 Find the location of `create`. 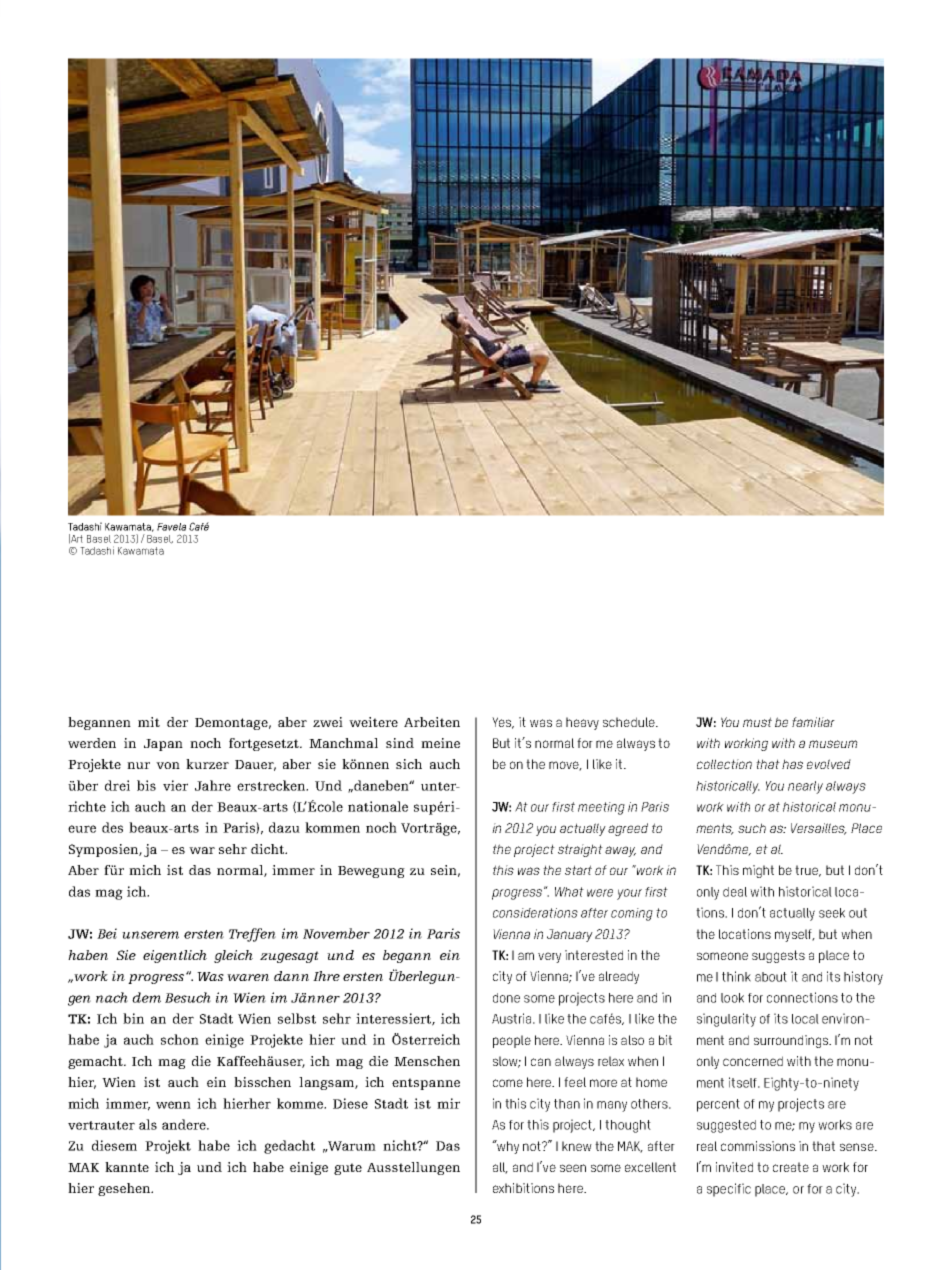

create is located at coordinates (791, 1167).
